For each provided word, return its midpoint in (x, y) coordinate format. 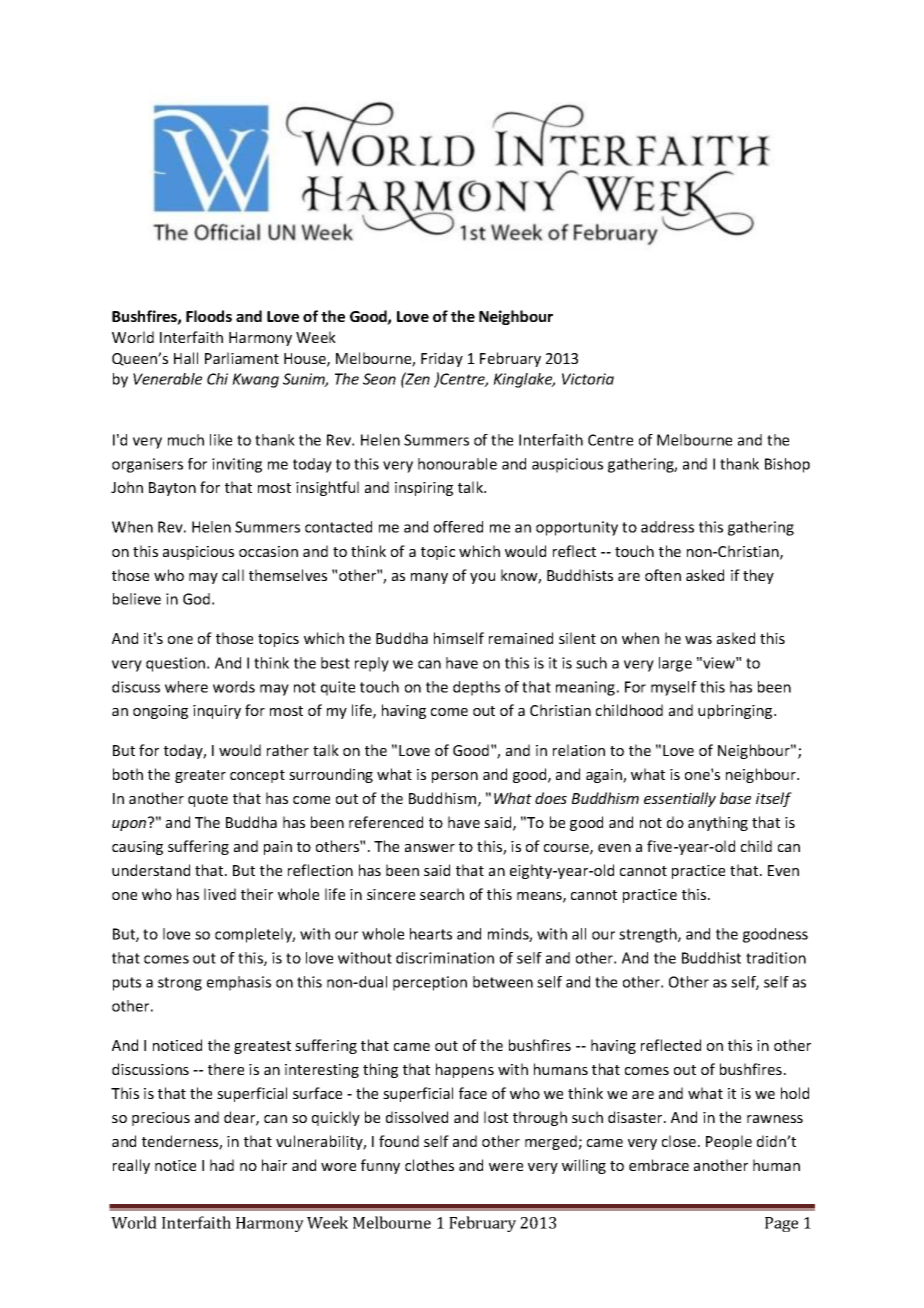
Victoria (588, 379)
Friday (442, 359)
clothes (429, 1165)
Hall (186, 358)
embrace (659, 1165)
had (222, 1165)
